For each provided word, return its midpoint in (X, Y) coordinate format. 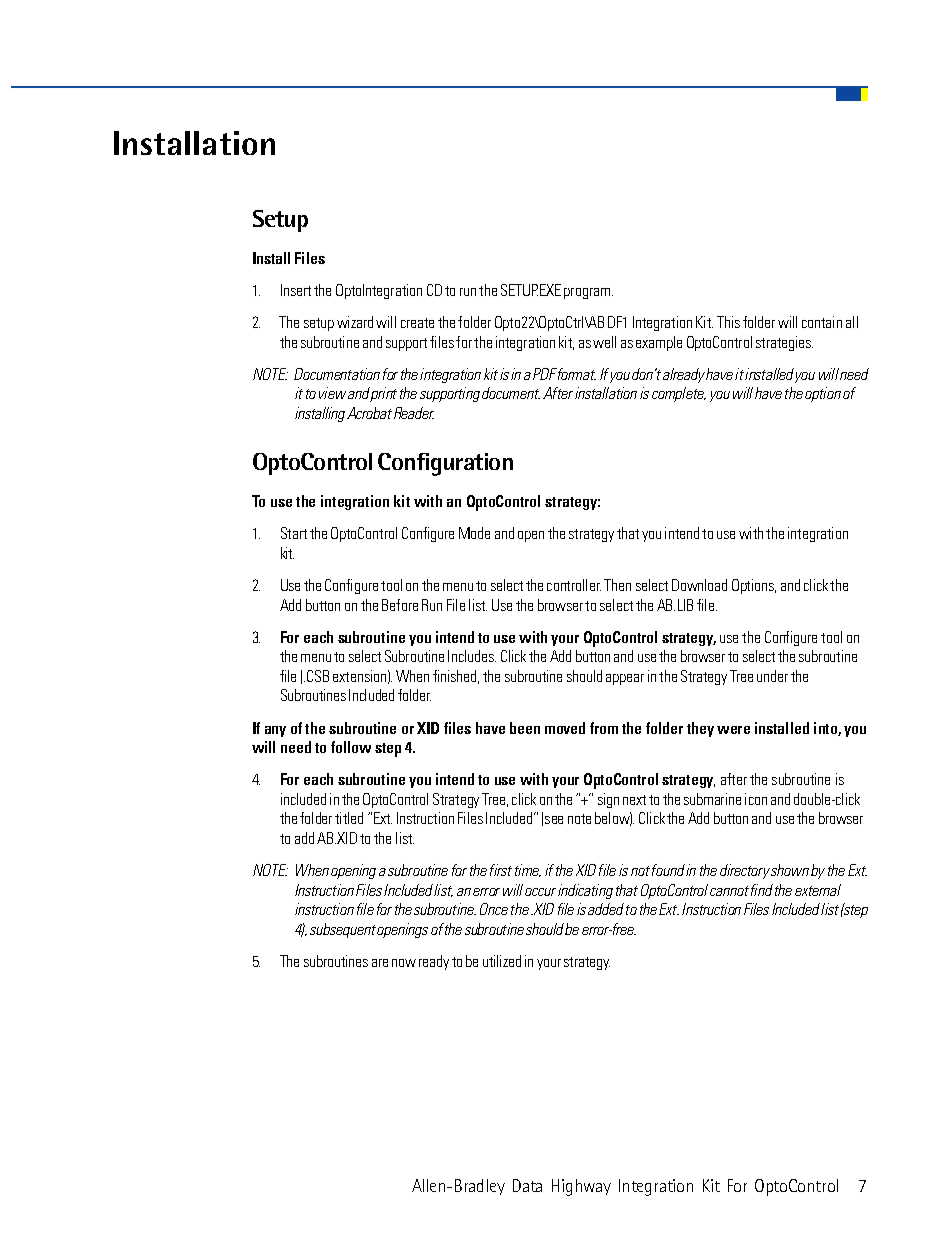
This (728, 322)
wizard (355, 322)
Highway (581, 1187)
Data (527, 1185)
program (588, 293)
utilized (502, 961)
